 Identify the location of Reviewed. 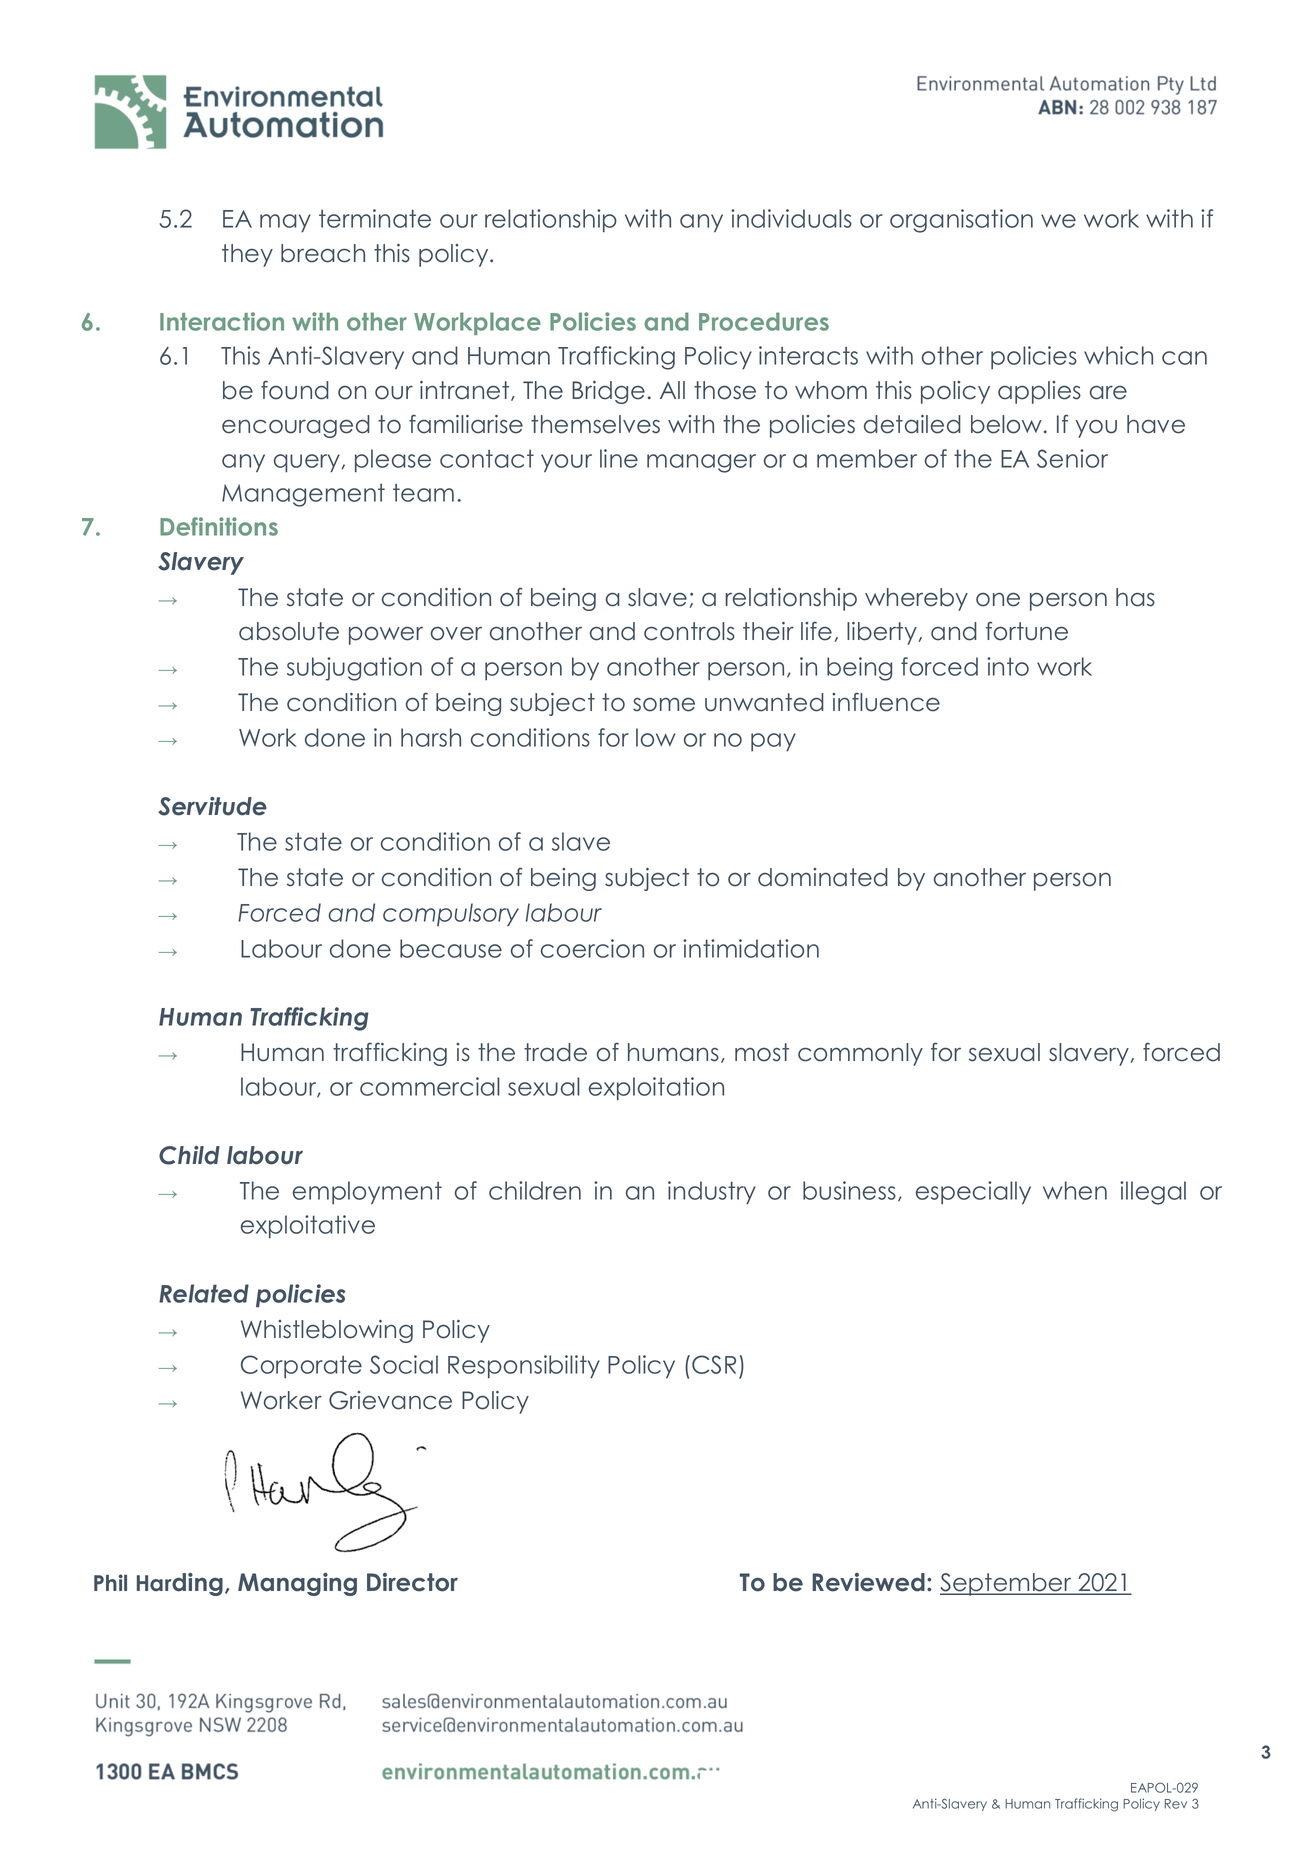
(868, 1582).
